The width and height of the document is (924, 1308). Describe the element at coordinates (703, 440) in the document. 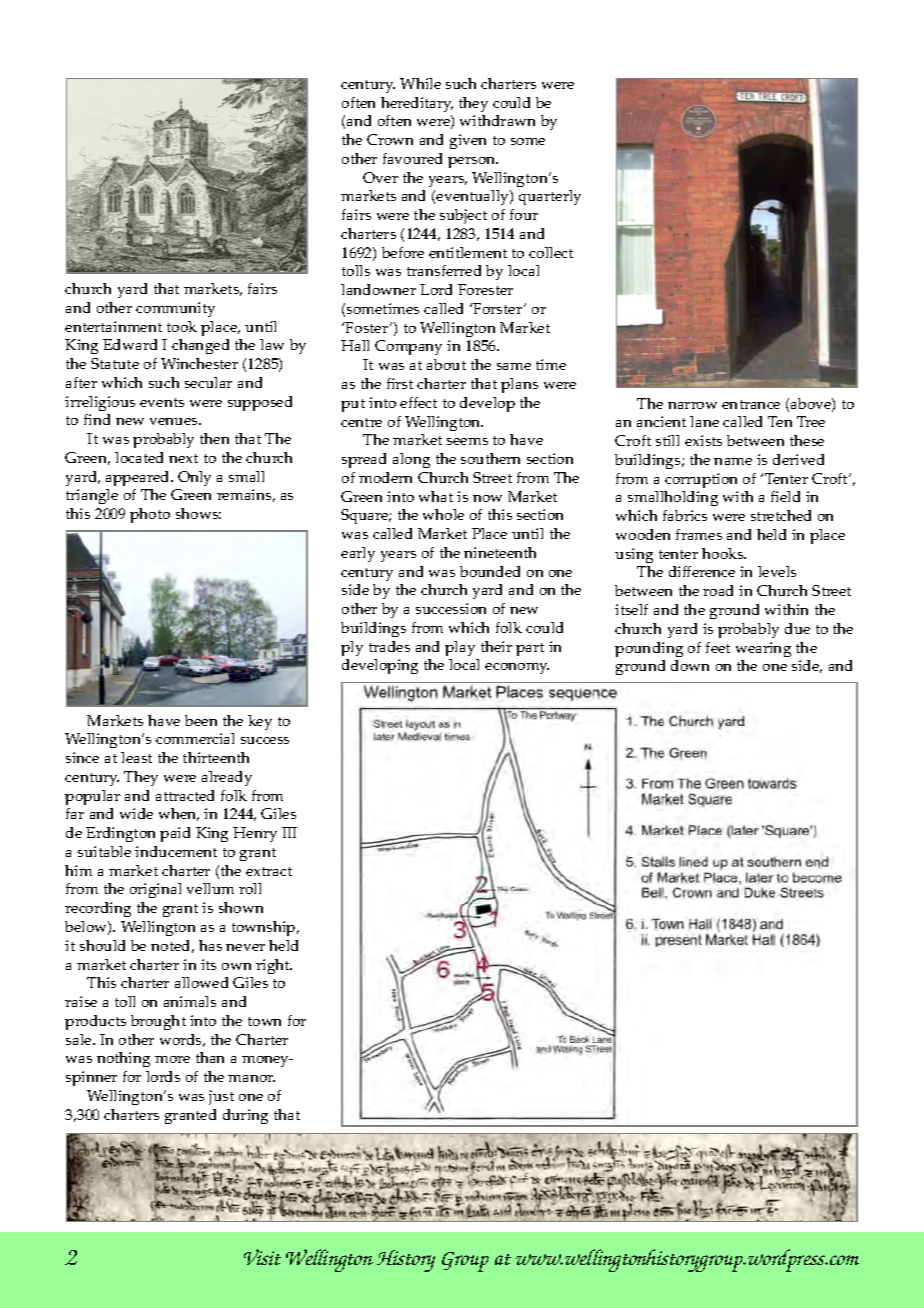

I see `exists` at that location.
